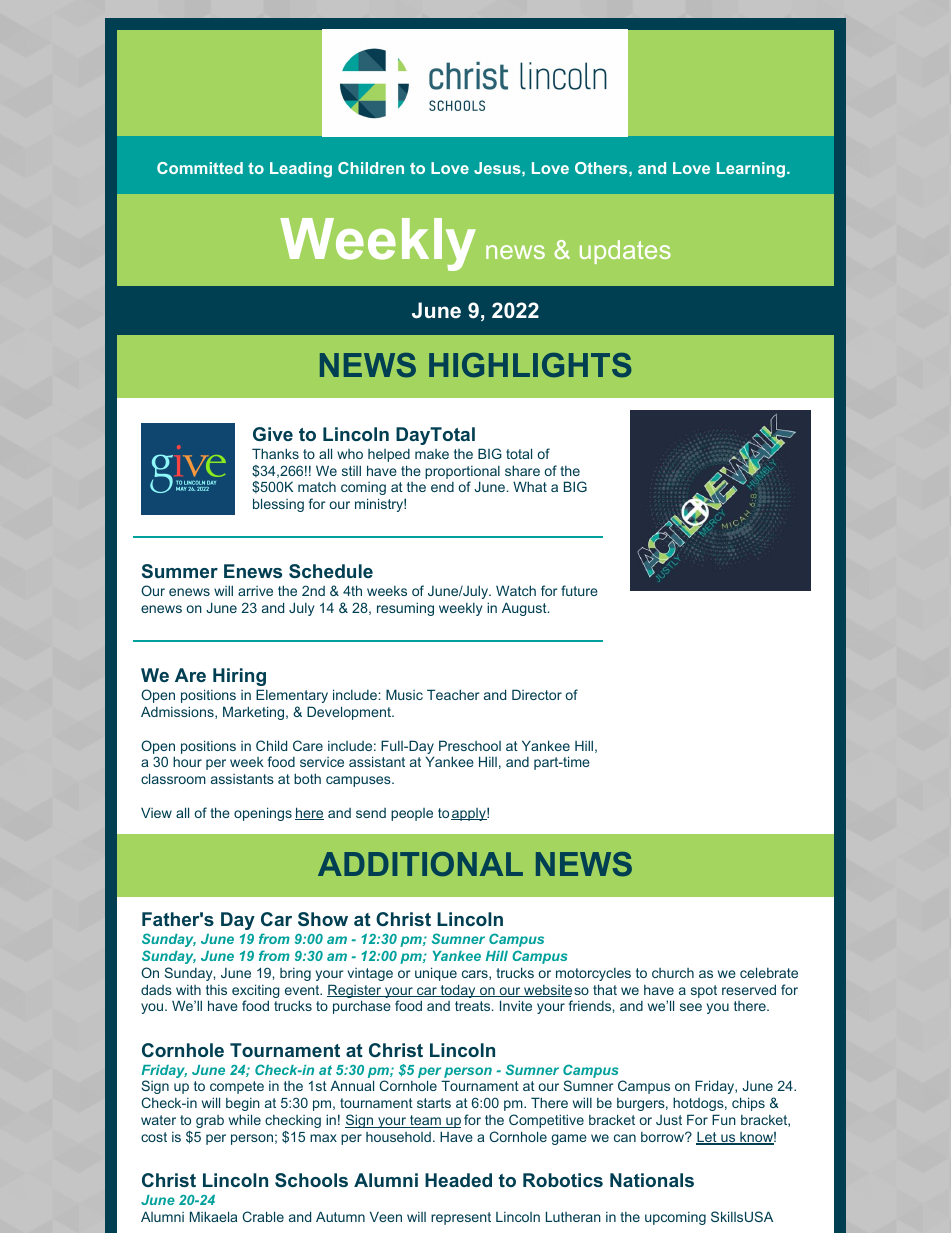  Describe the element at coordinates (458, 1180) in the screenshot. I see `Headed` at that location.
